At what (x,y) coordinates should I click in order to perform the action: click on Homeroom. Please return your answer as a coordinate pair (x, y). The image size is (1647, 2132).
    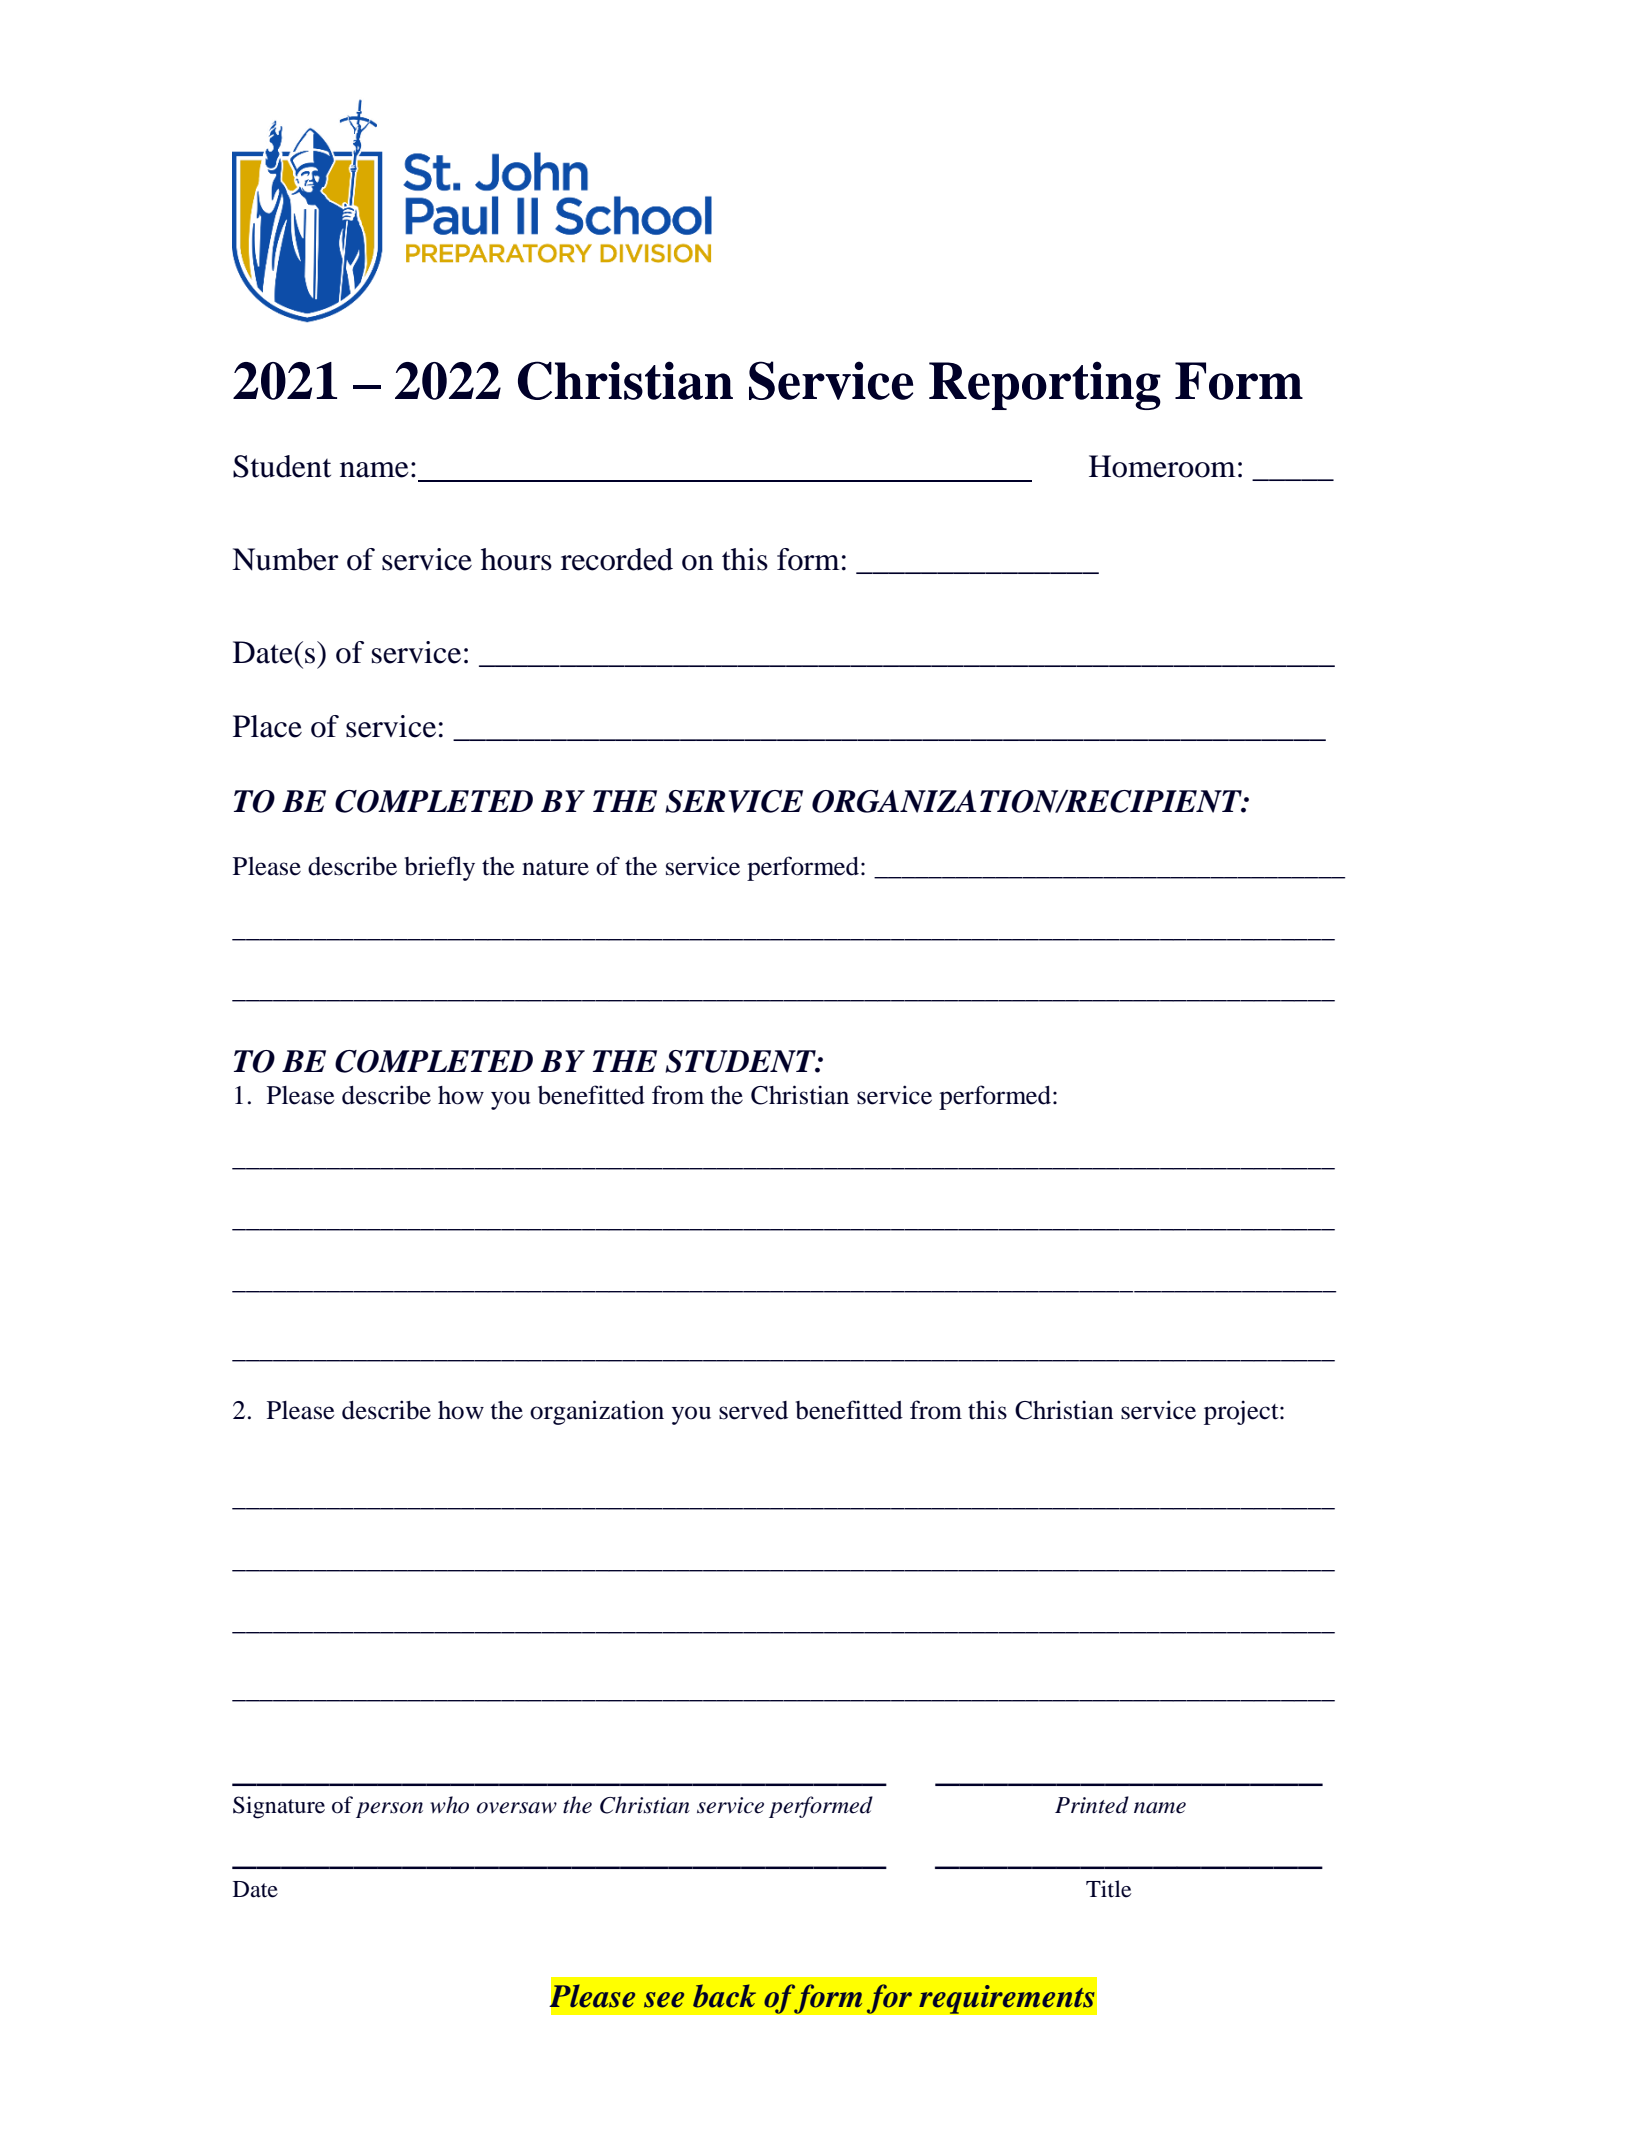
    Looking at the image, I should click on (1162, 466).
